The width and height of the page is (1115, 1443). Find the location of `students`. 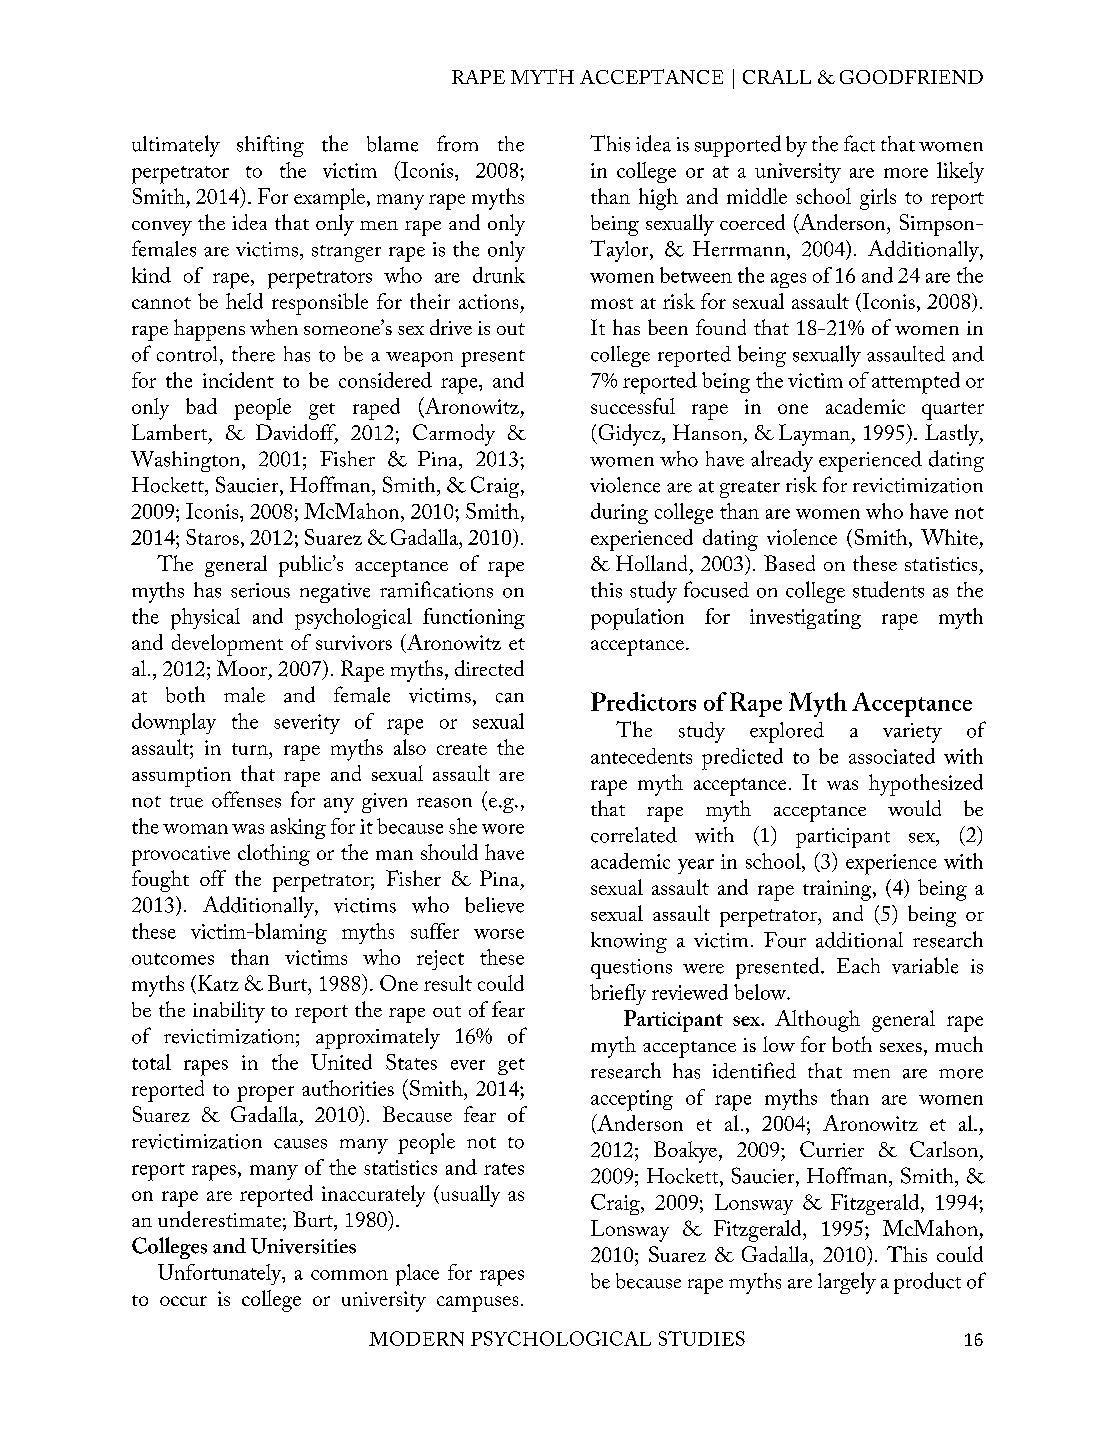

students is located at coordinates (888, 589).
